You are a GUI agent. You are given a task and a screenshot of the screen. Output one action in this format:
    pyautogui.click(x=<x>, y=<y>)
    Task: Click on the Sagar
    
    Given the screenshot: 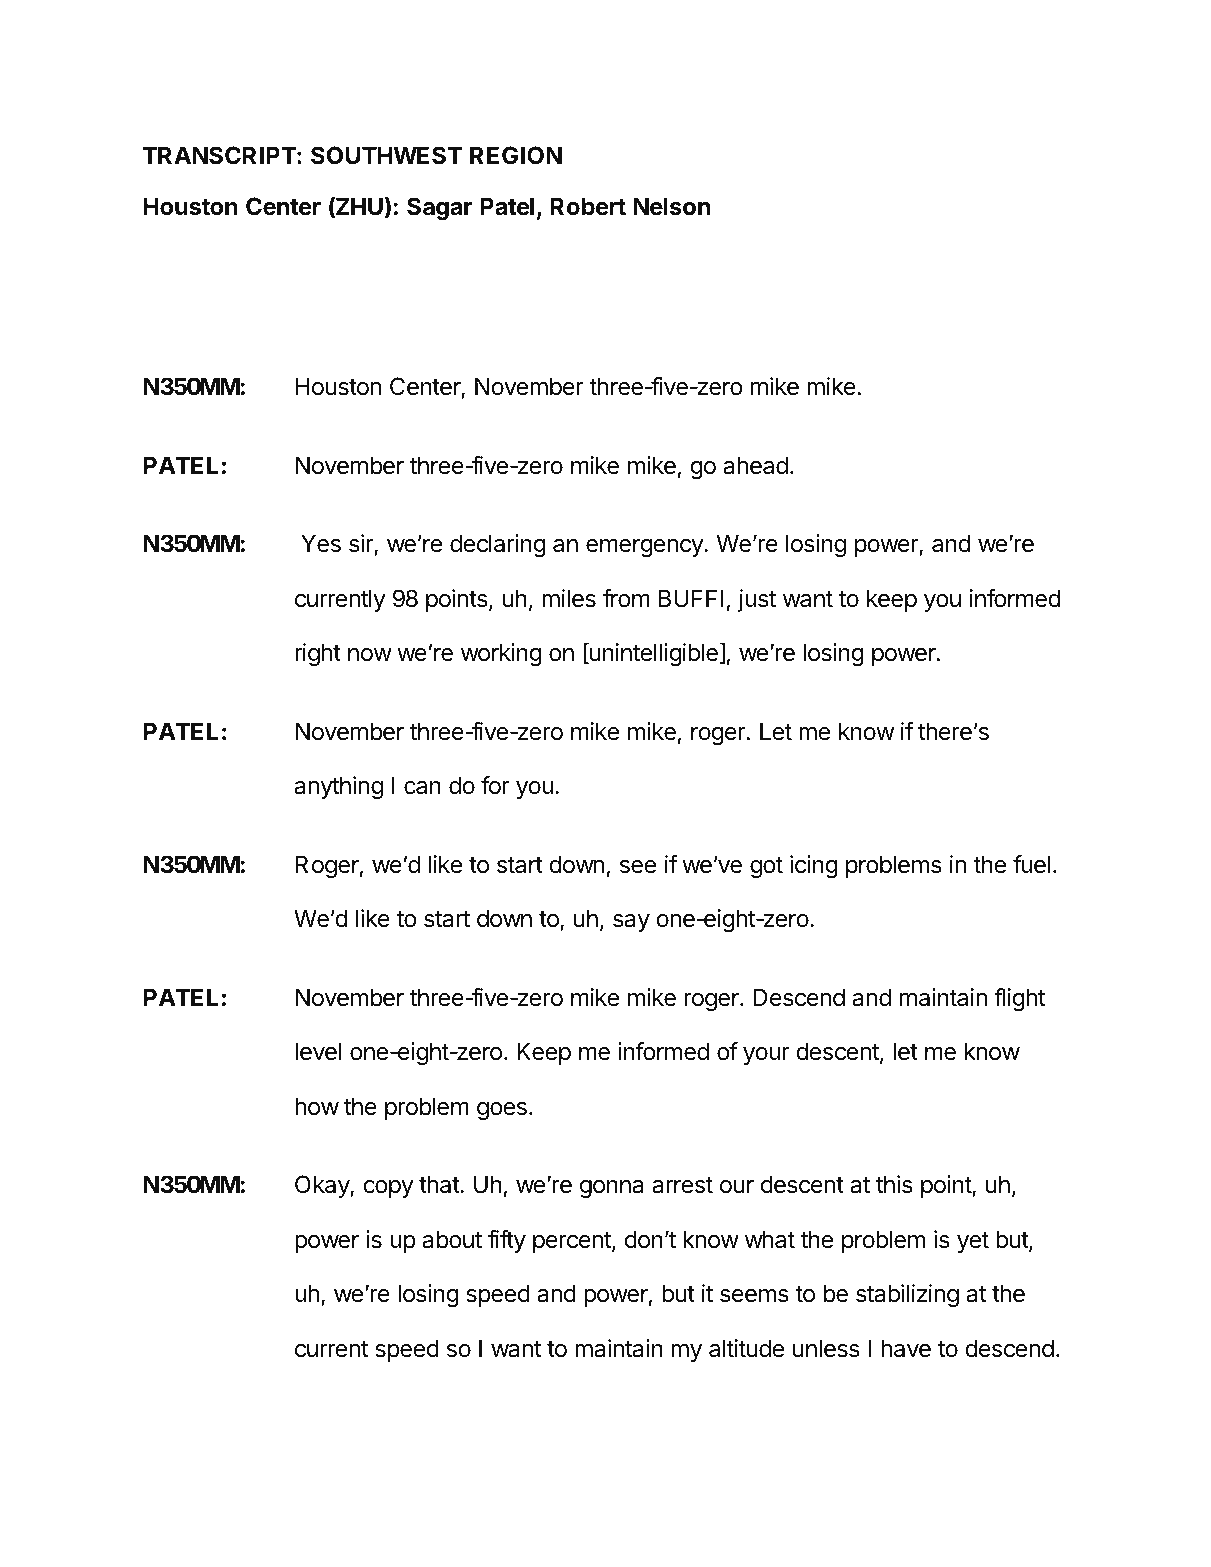 What is the action you would take?
    pyautogui.click(x=440, y=208)
